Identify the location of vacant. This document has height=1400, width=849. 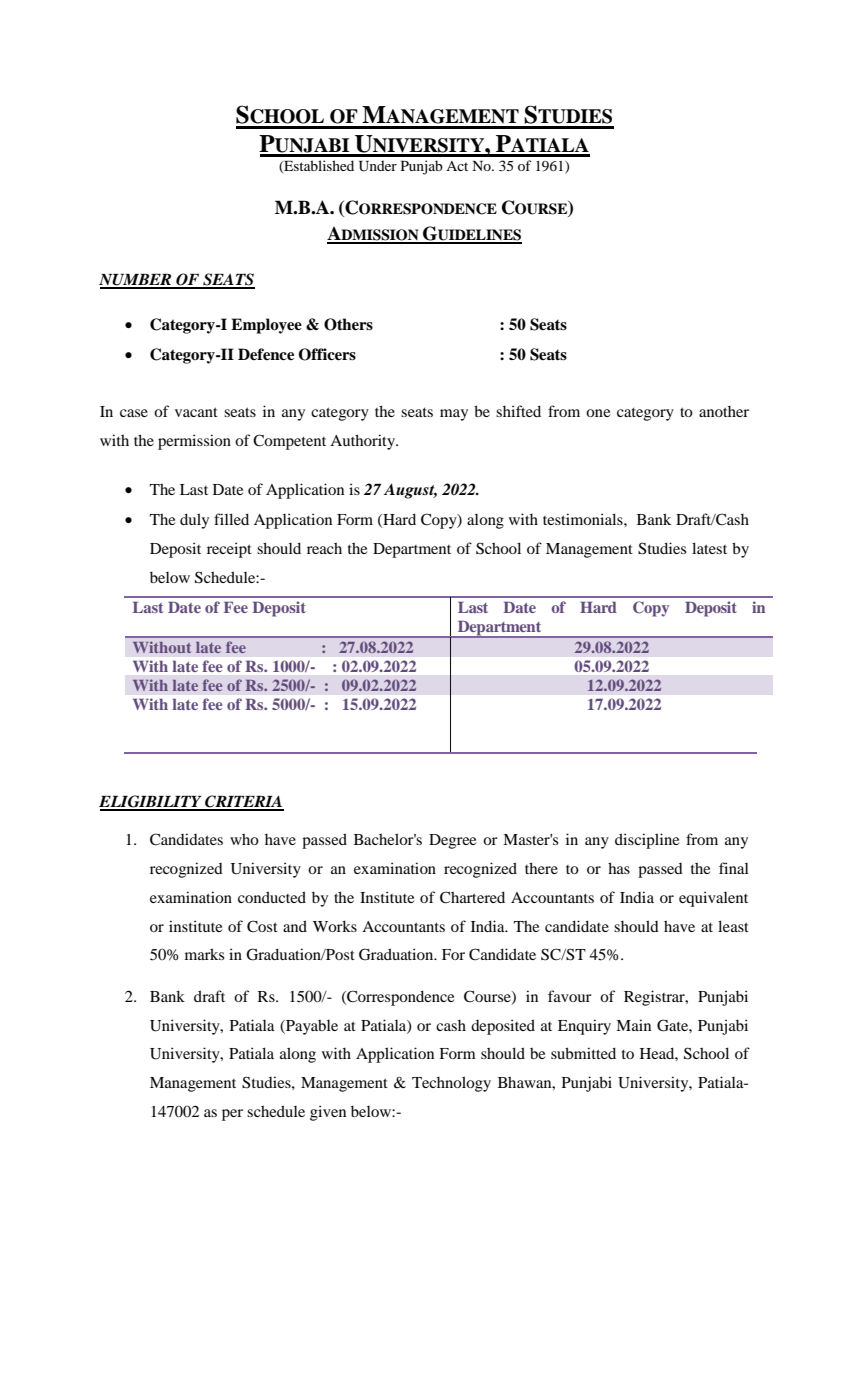
(196, 412).
